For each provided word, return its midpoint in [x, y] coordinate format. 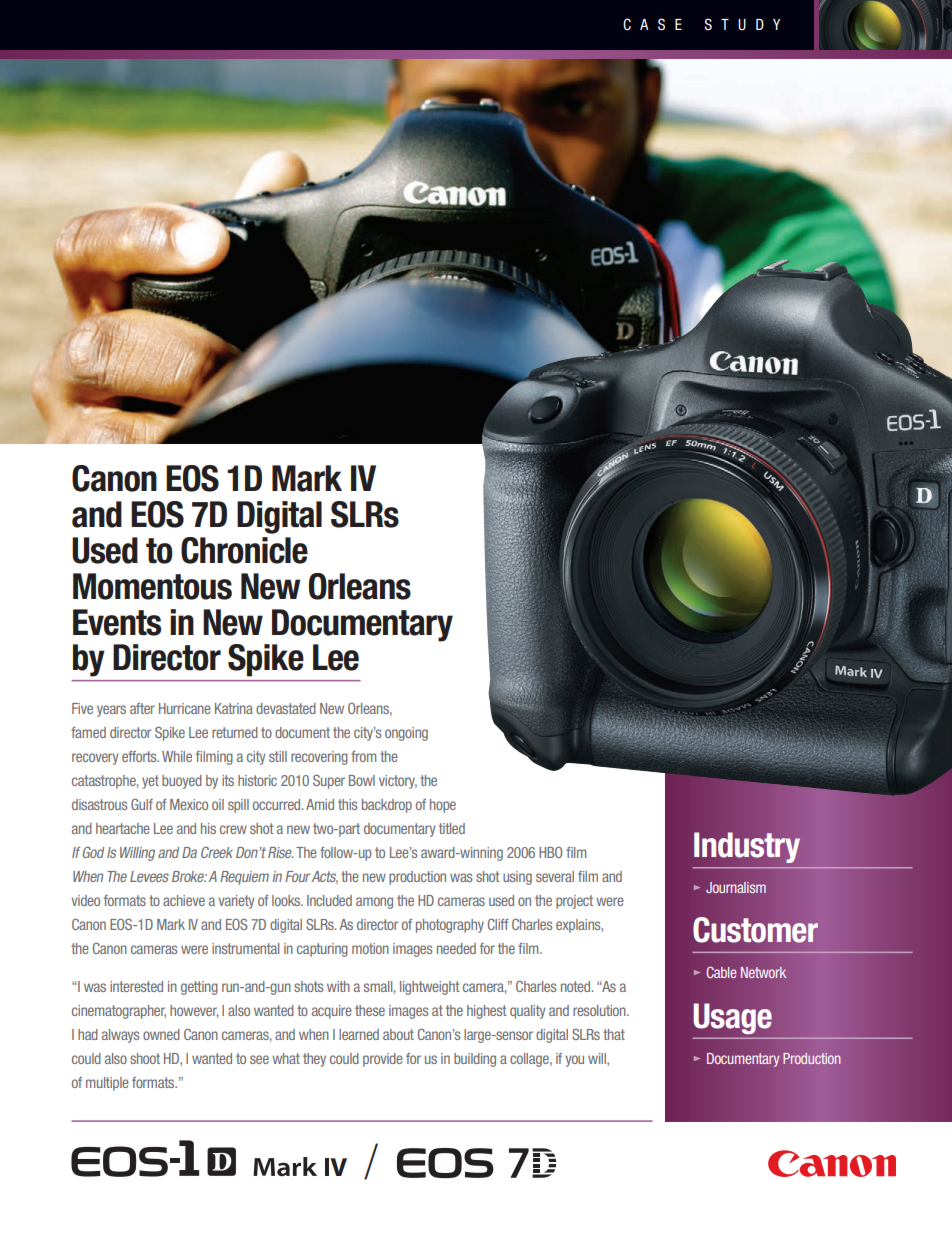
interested [136, 986]
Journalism [736, 887]
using [517, 878]
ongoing [406, 734]
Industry [747, 847]
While [177, 756]
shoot [145, 1058]
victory [398, 782]
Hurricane [185, 708]
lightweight [430, 988]
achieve [184, 900]
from [363, 756]
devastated [286, 708]
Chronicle [244, 550]
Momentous [152, 586]
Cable [722, 972]
